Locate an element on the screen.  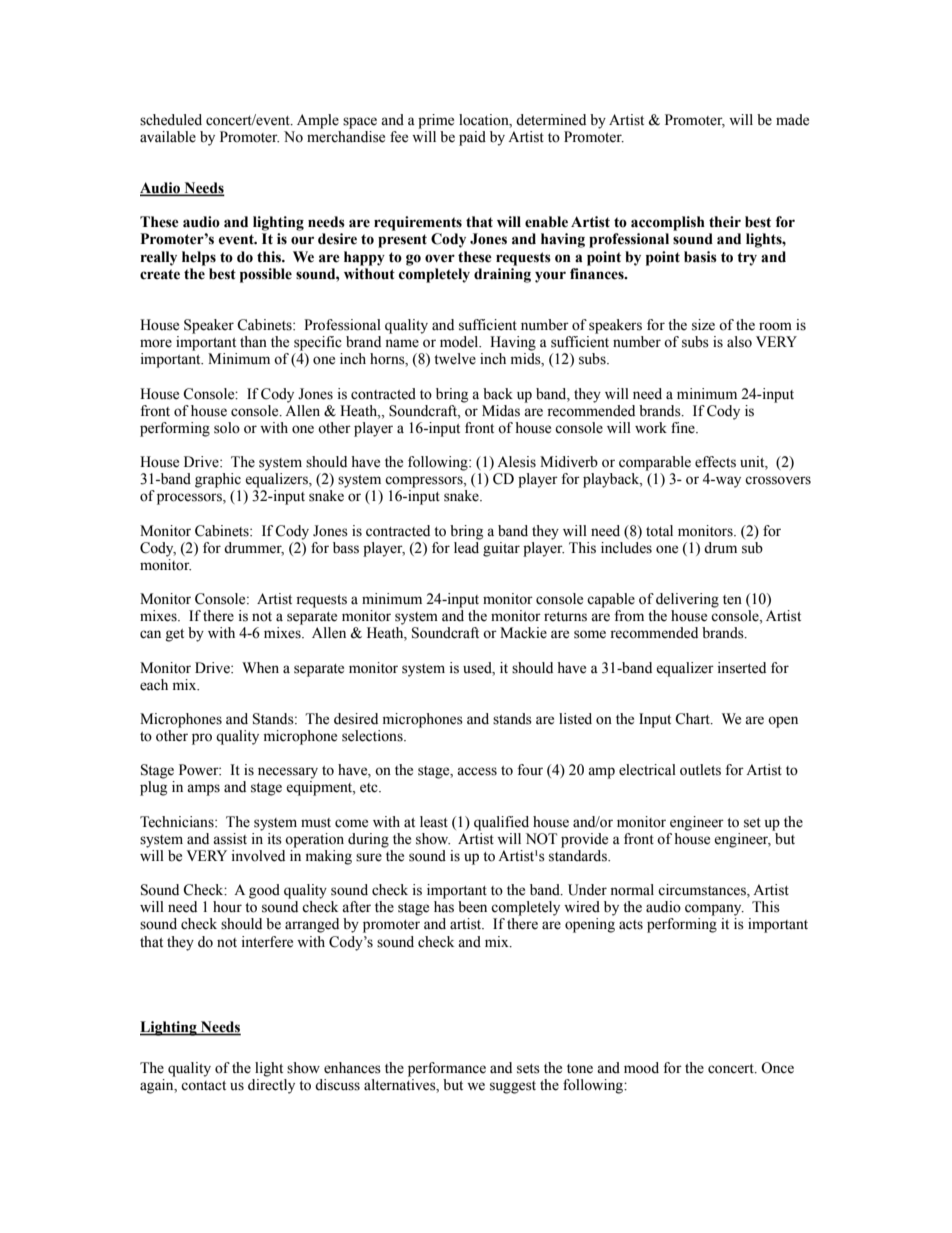
model is located at coordinates (460, 342).
